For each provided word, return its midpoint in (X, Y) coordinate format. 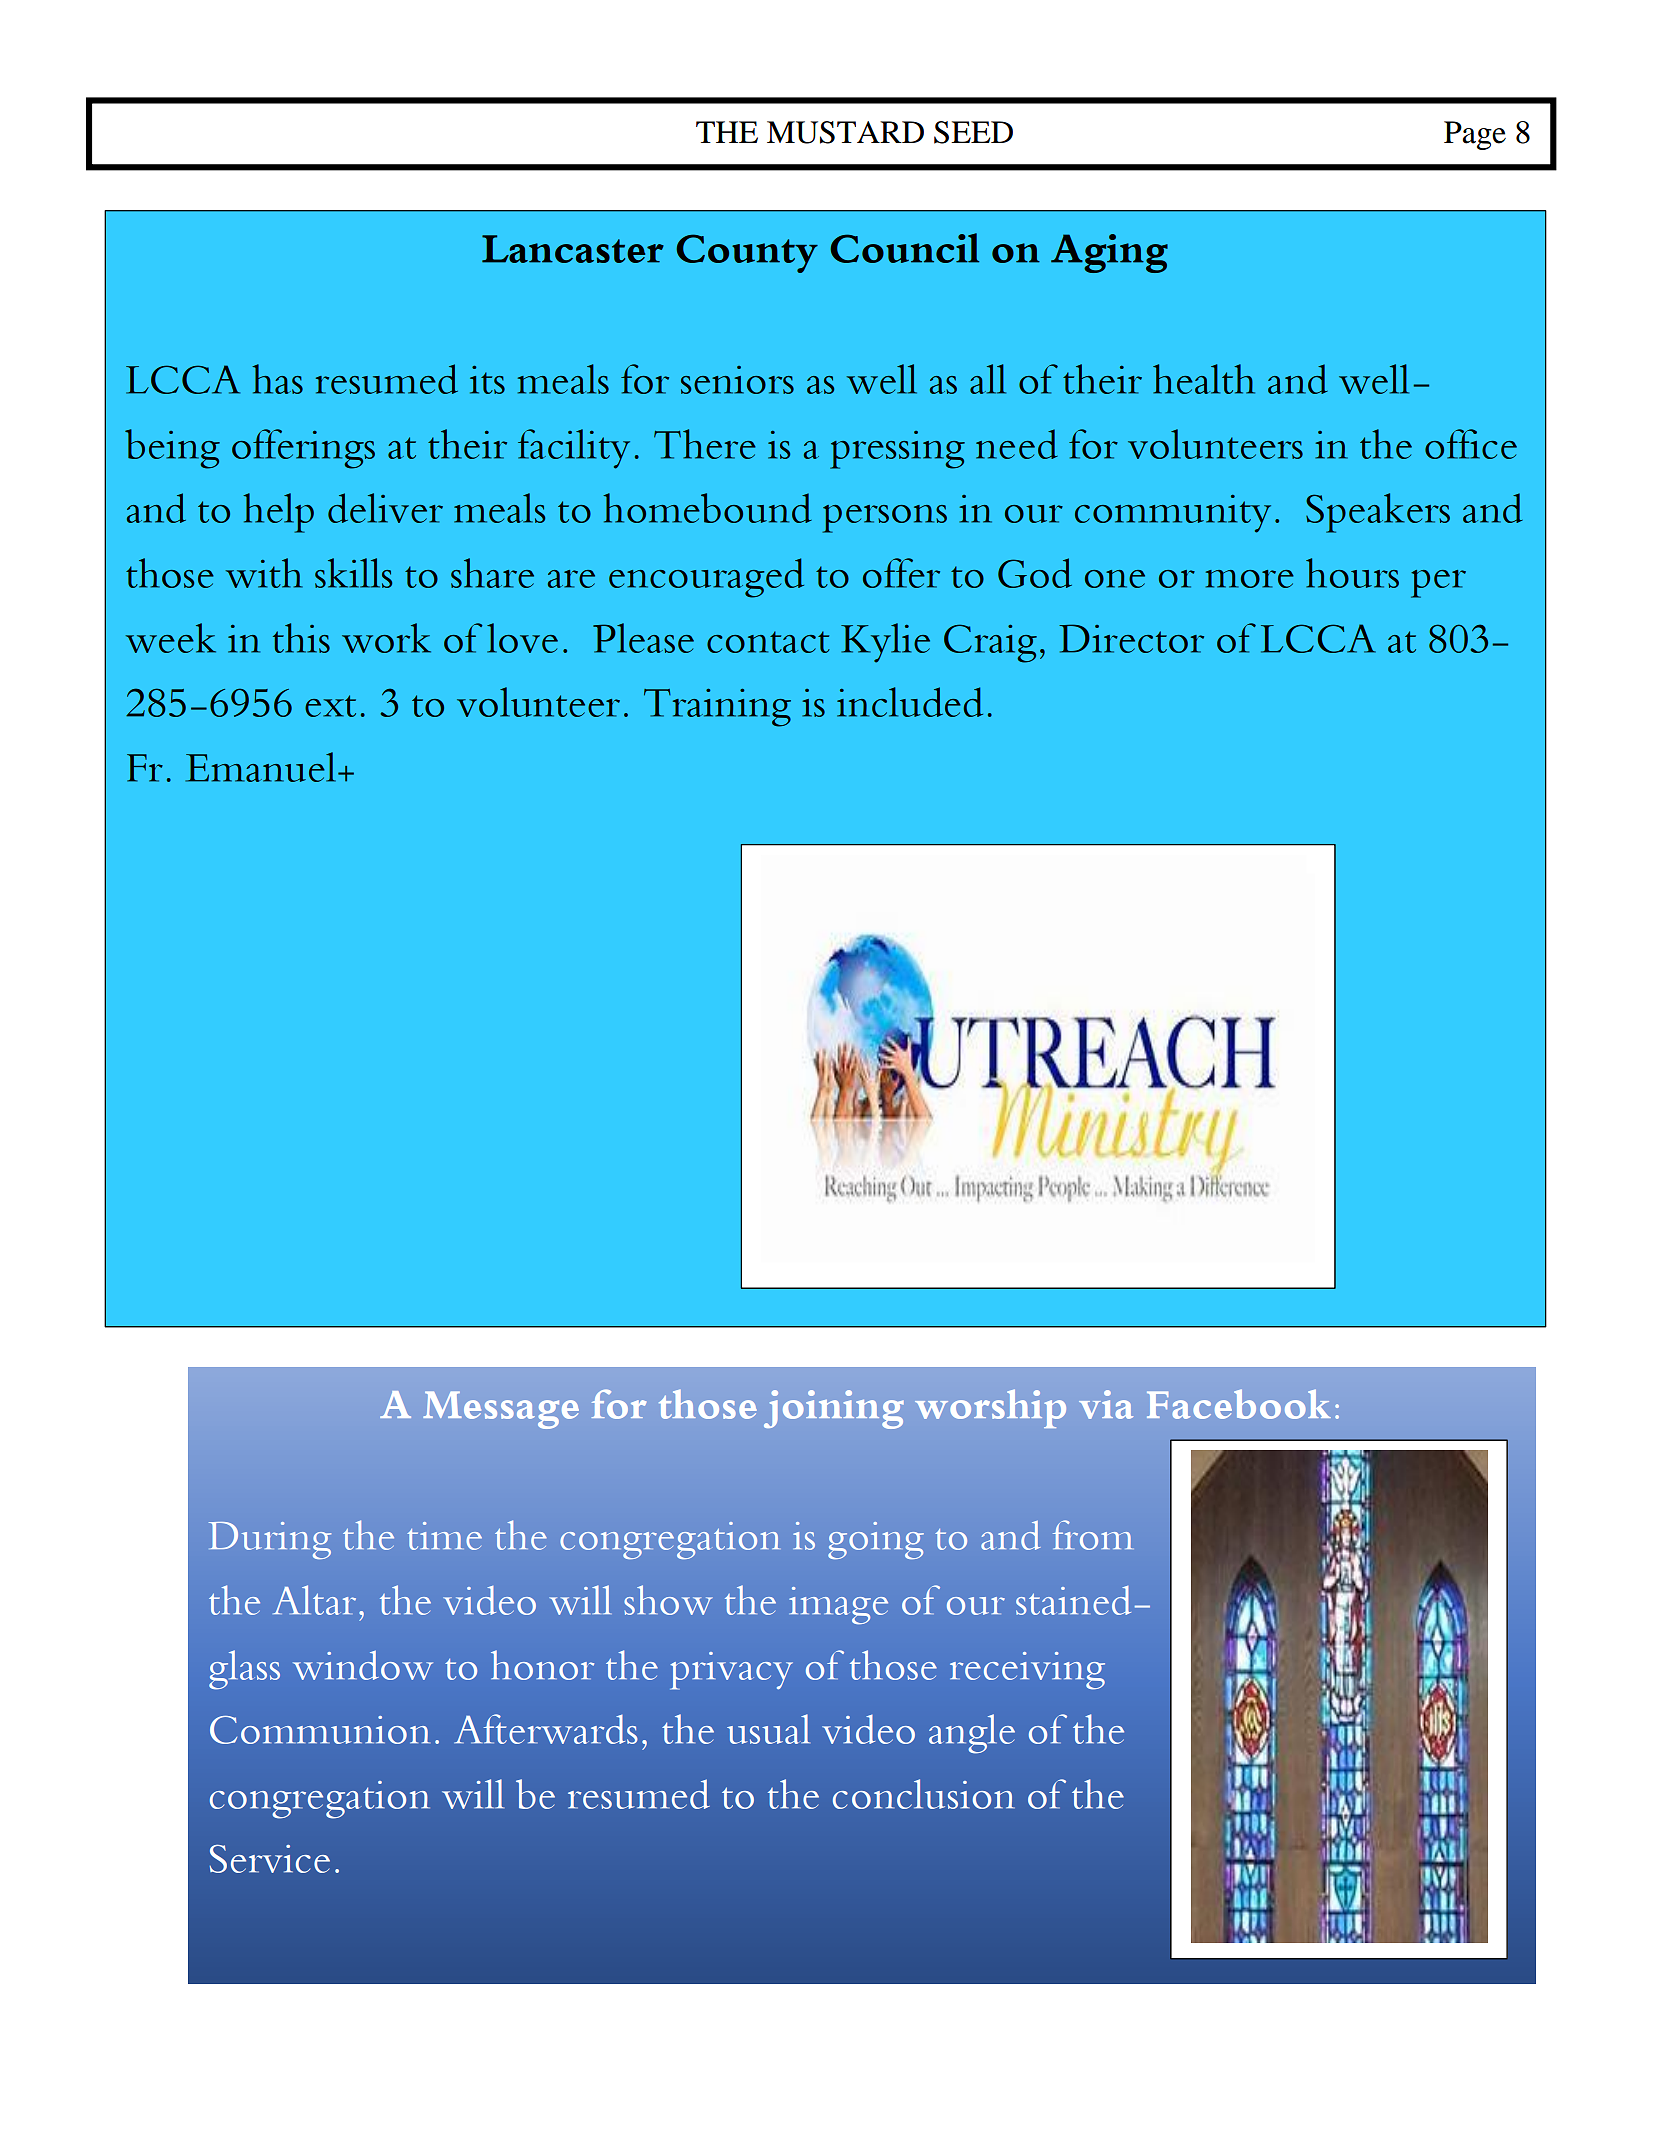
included (910, 702)
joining (834, 1409)
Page (1475, 135)
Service (270, 1858)
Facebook (1239, 1404)
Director (1131, 638)
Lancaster (573, 249)
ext (330, 706)
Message (501, 1410)
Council (904, 248)
